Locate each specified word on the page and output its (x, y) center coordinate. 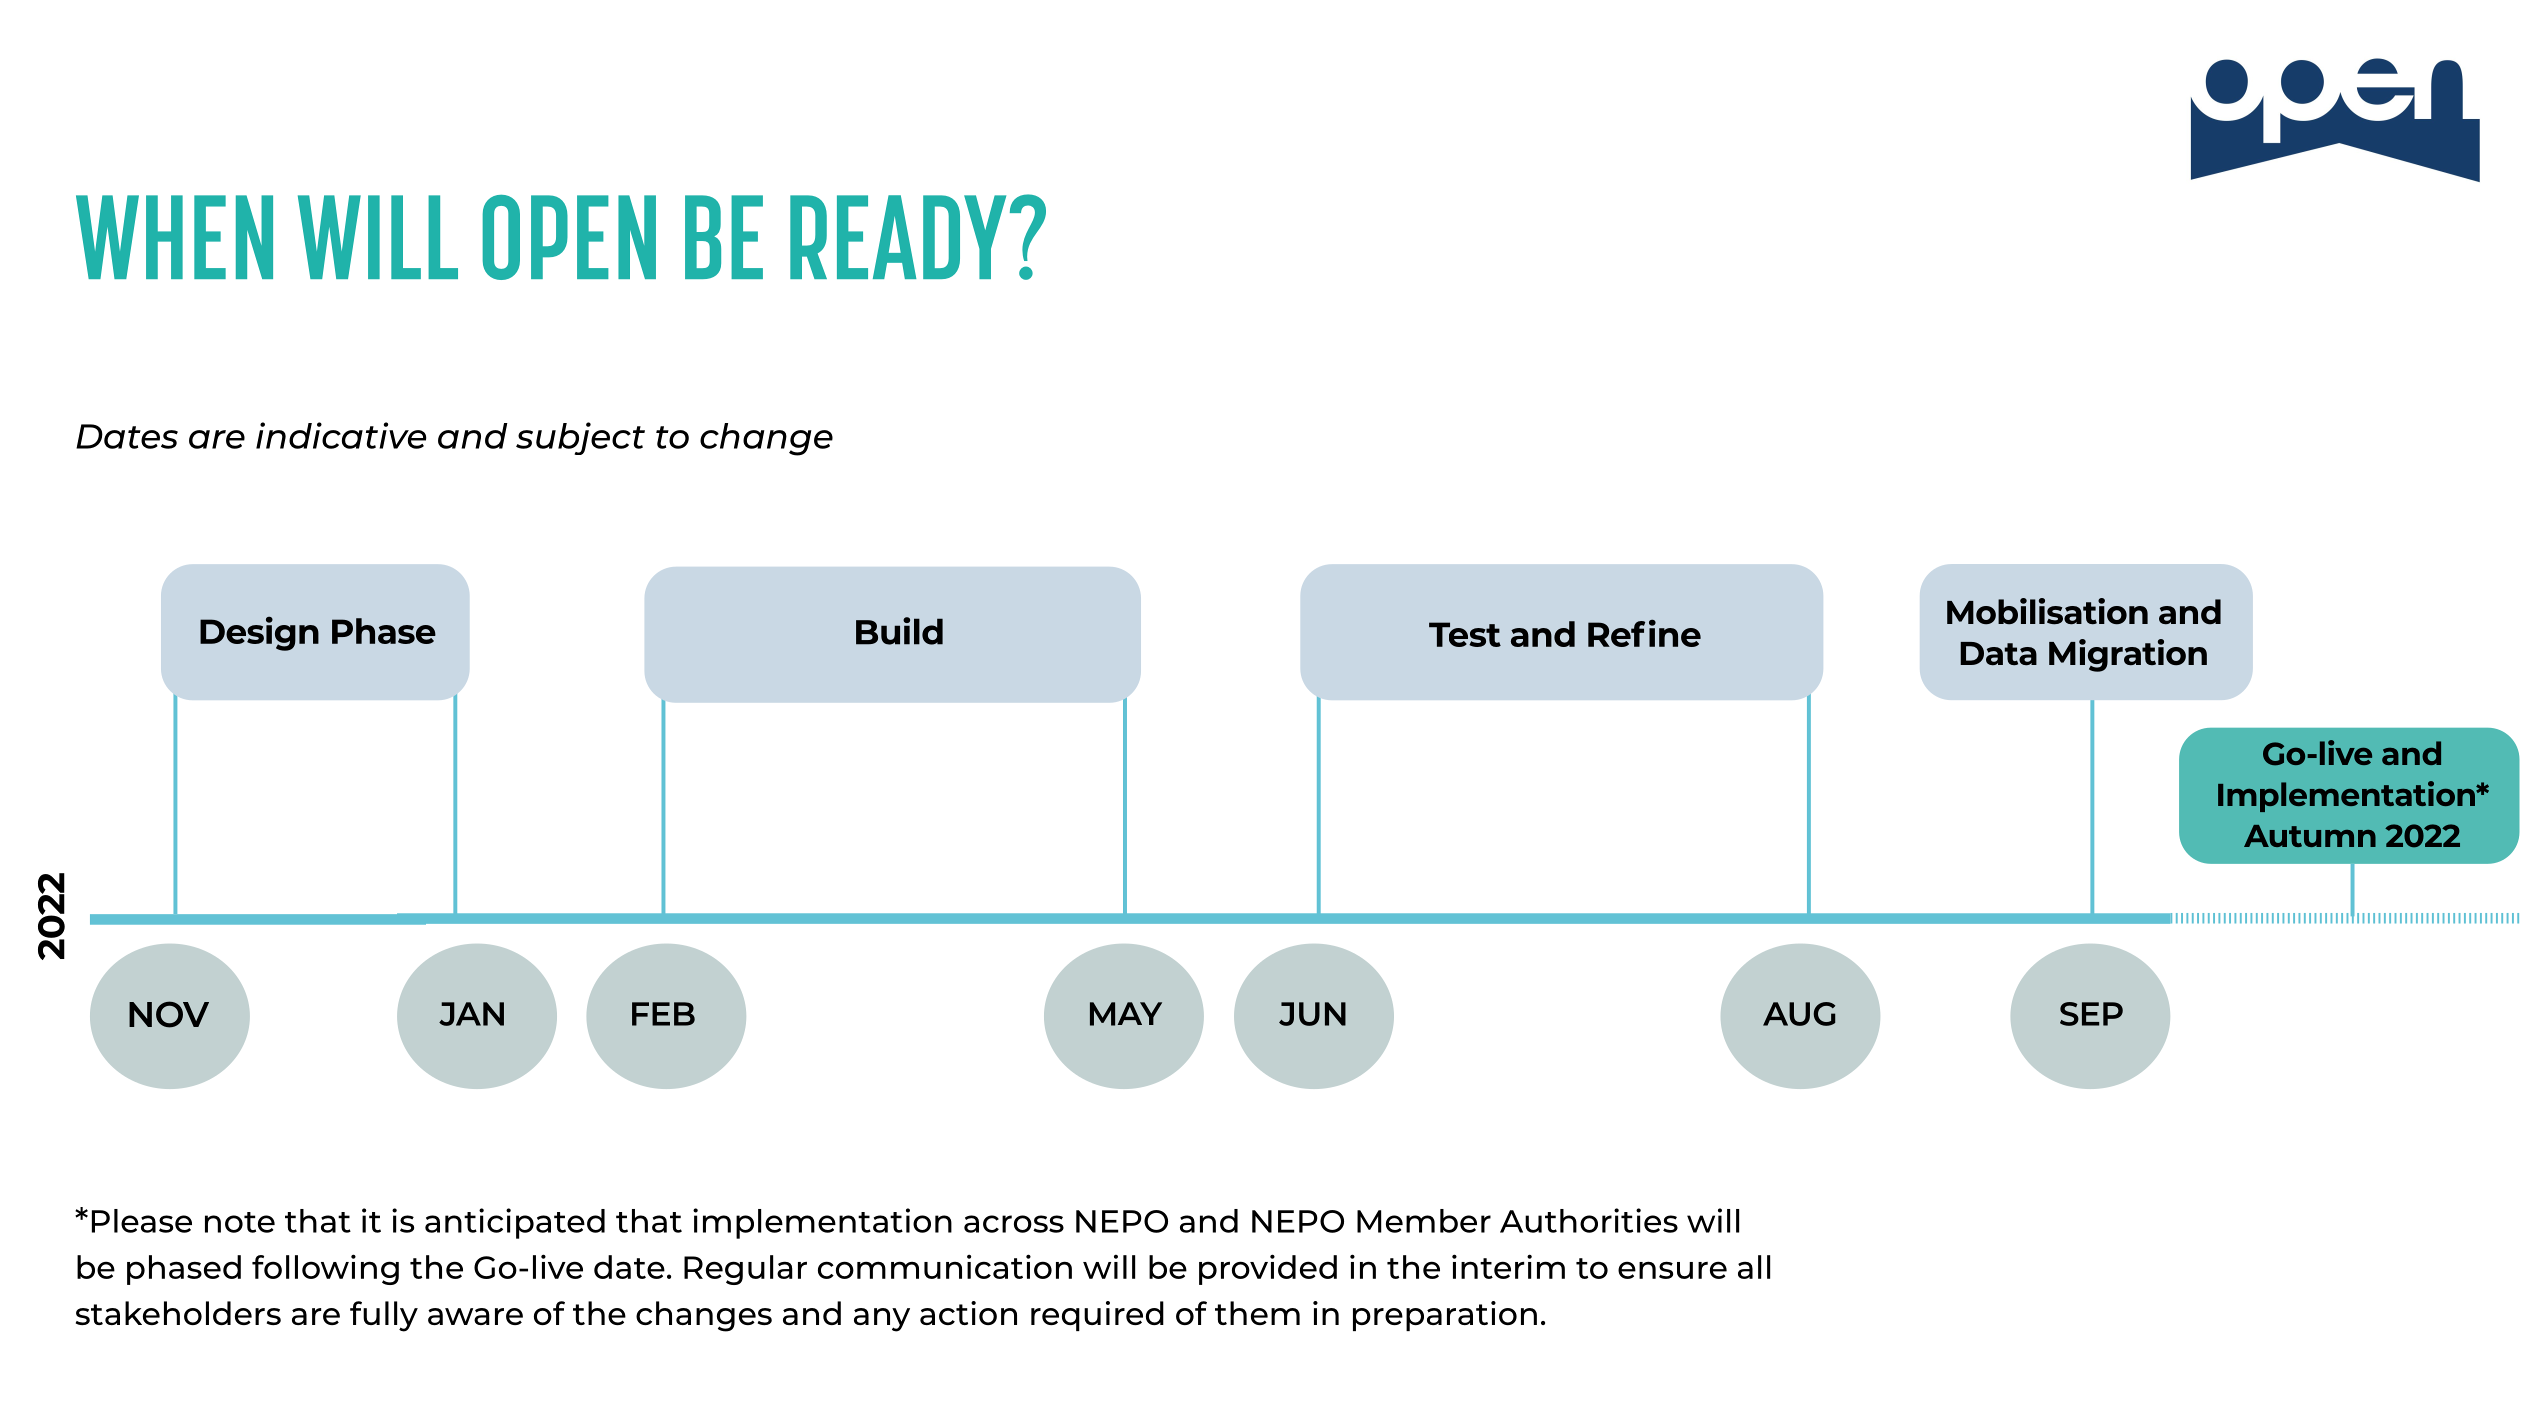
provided (1268, 1269)
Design (259, 633)
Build (899, 631)
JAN (471, 1014)
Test (1465, 634)
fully (384, 1316)
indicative (341, 435)
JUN (1312, 1014)
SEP (2091, 1014)
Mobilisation (2047, 611)
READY (898, 237)
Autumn (2310, 836)
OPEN (569, 237)
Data (1998, 654)
